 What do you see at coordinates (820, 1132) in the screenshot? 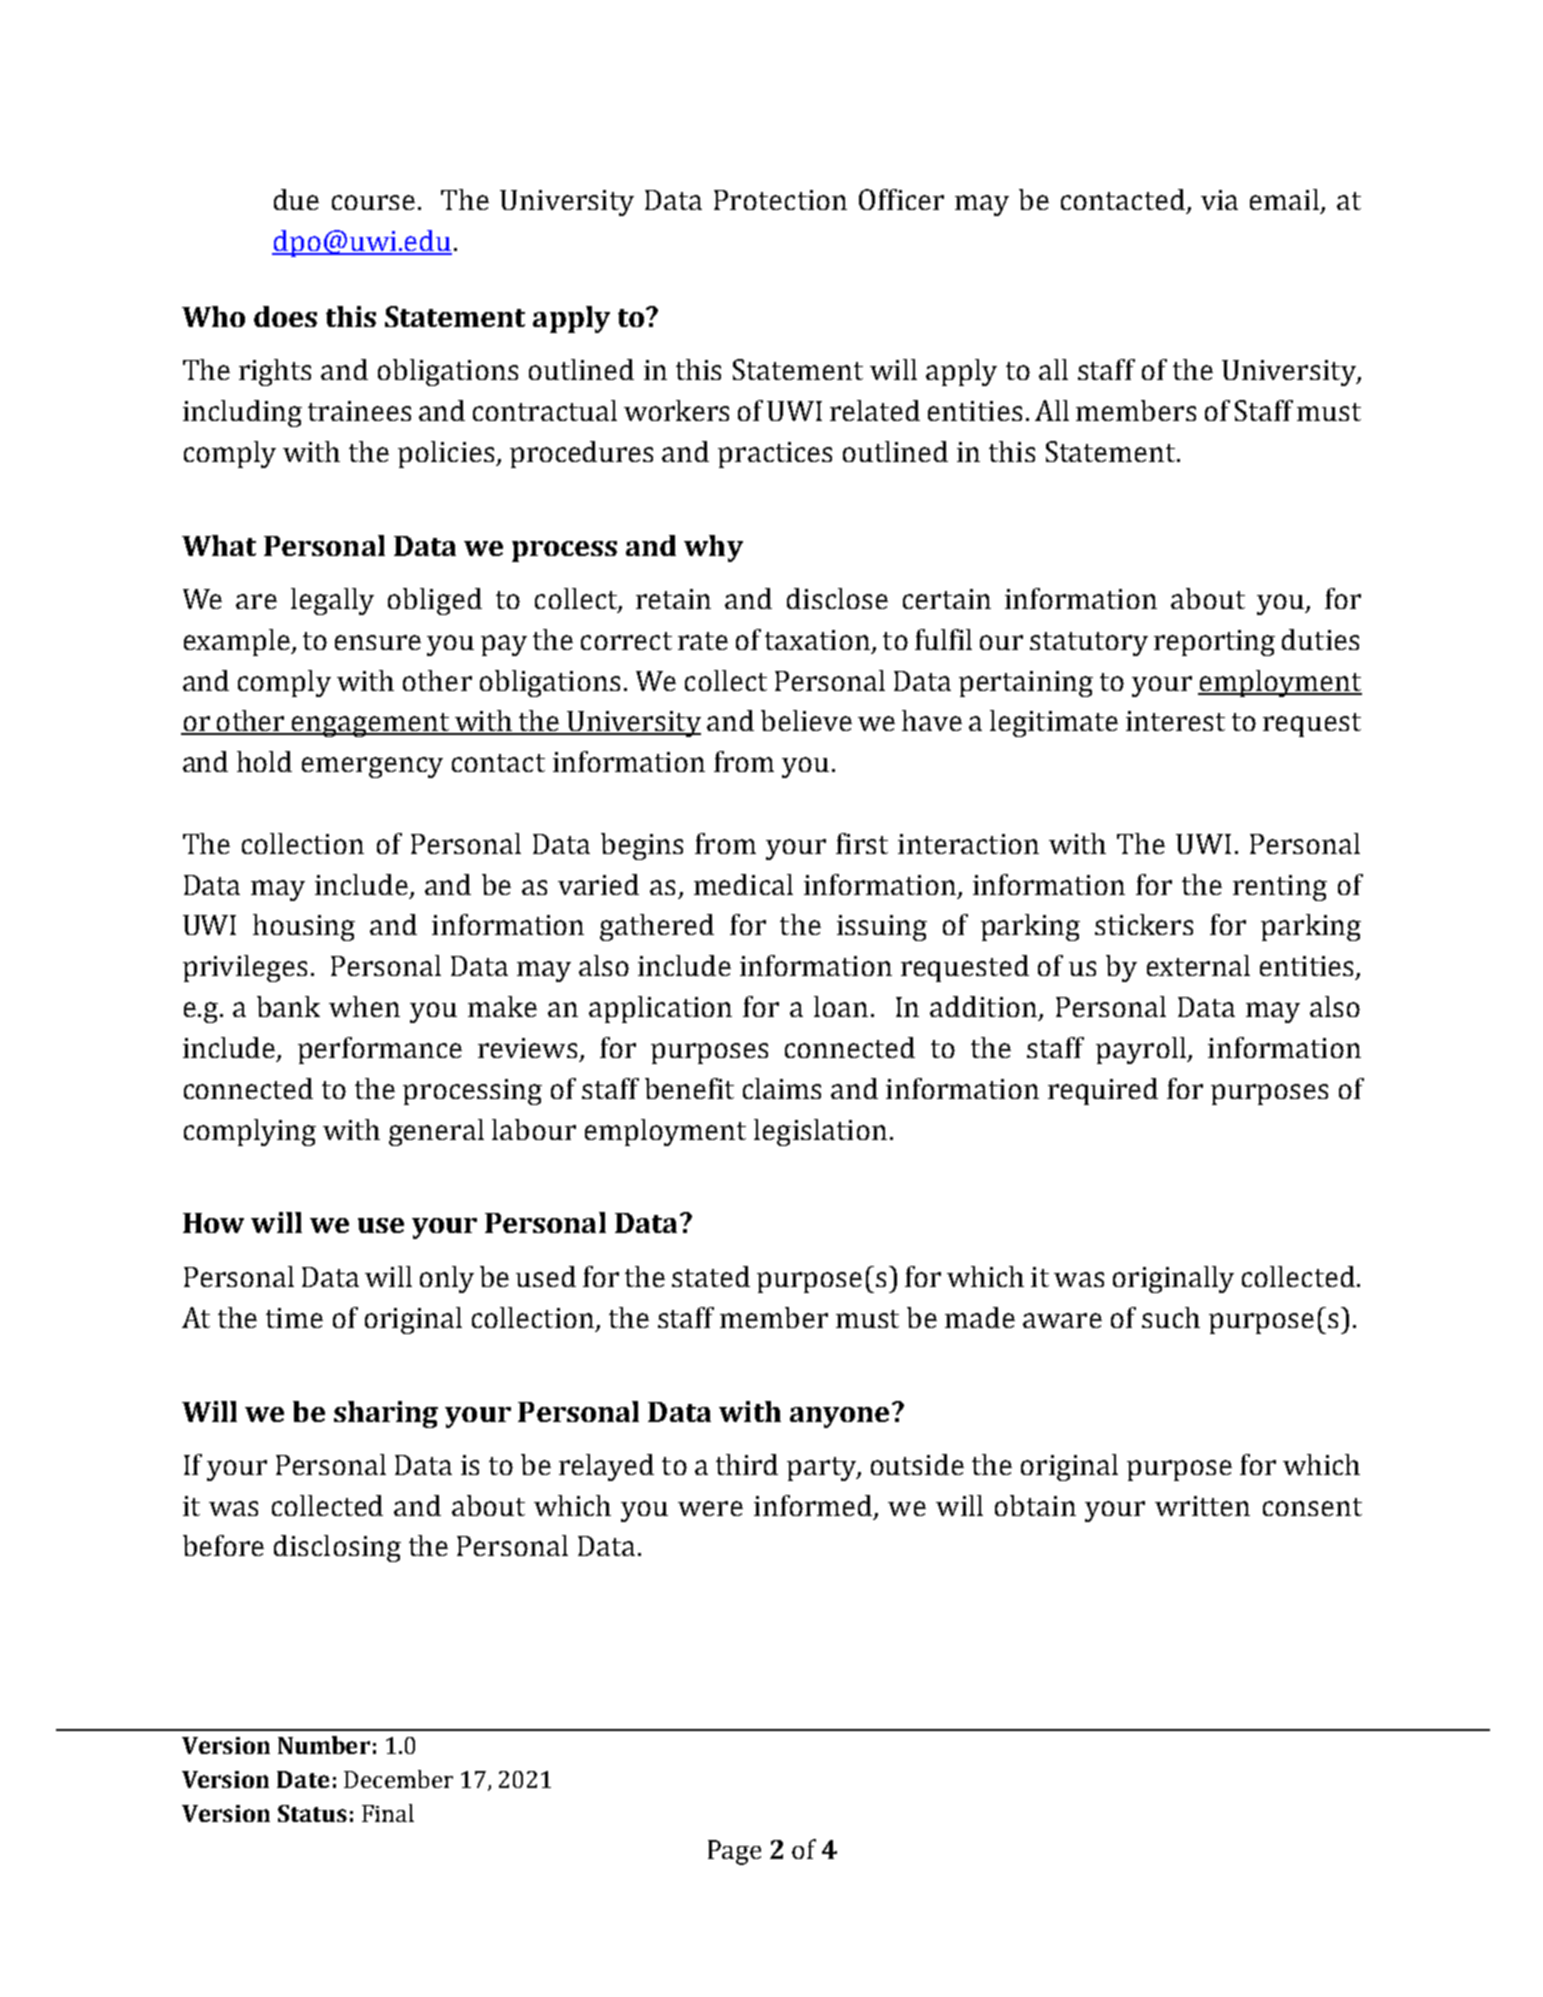
I see `legislation` at bounding box center [820, 1132].
